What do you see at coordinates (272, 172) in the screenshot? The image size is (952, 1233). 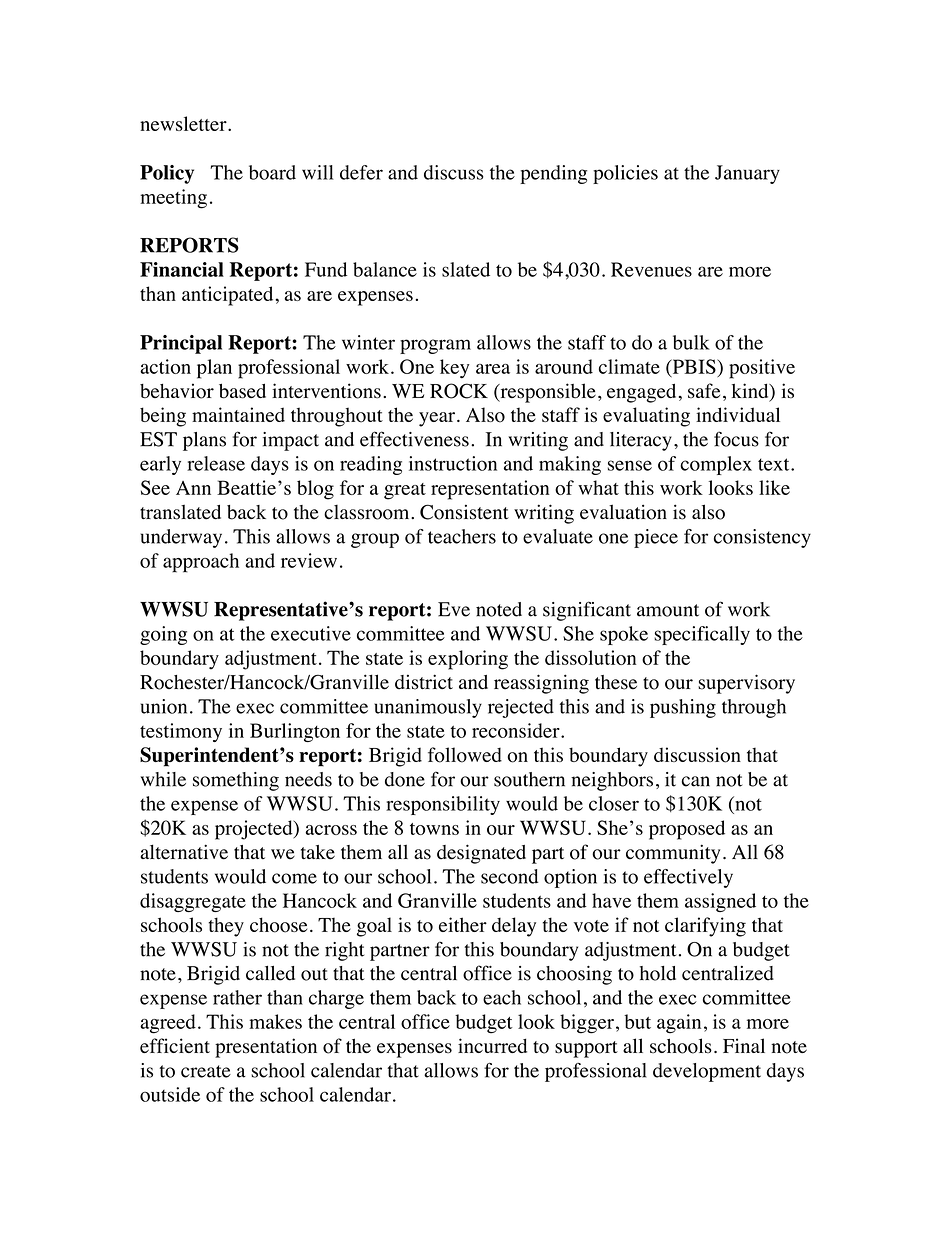 I see `board` at bounding box center [272, 172].
